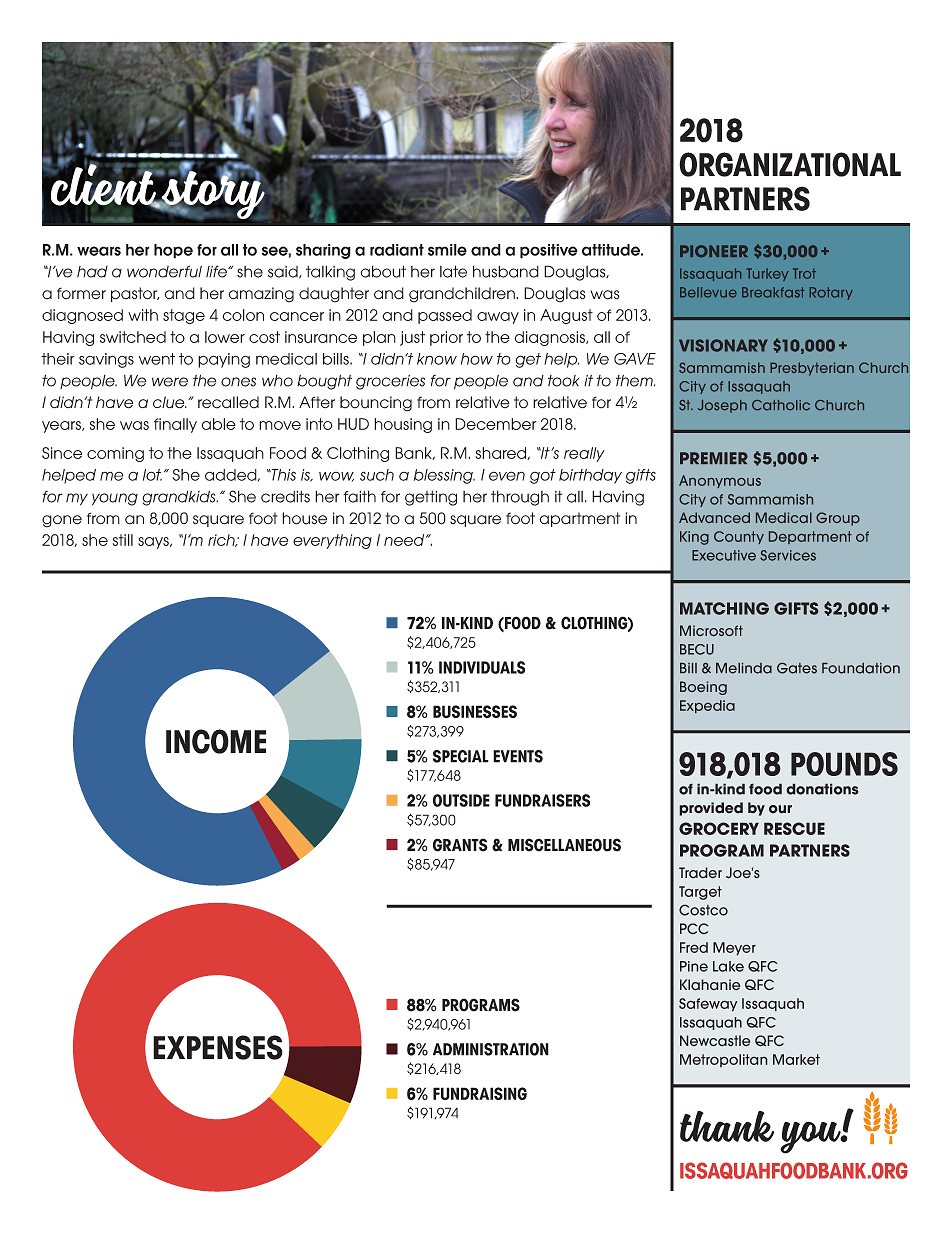 The width and height of the screenshot is (952, 1233). Describe the element at coordinates (744, 668) in the screenshot. I see `Melinda` at that location.
